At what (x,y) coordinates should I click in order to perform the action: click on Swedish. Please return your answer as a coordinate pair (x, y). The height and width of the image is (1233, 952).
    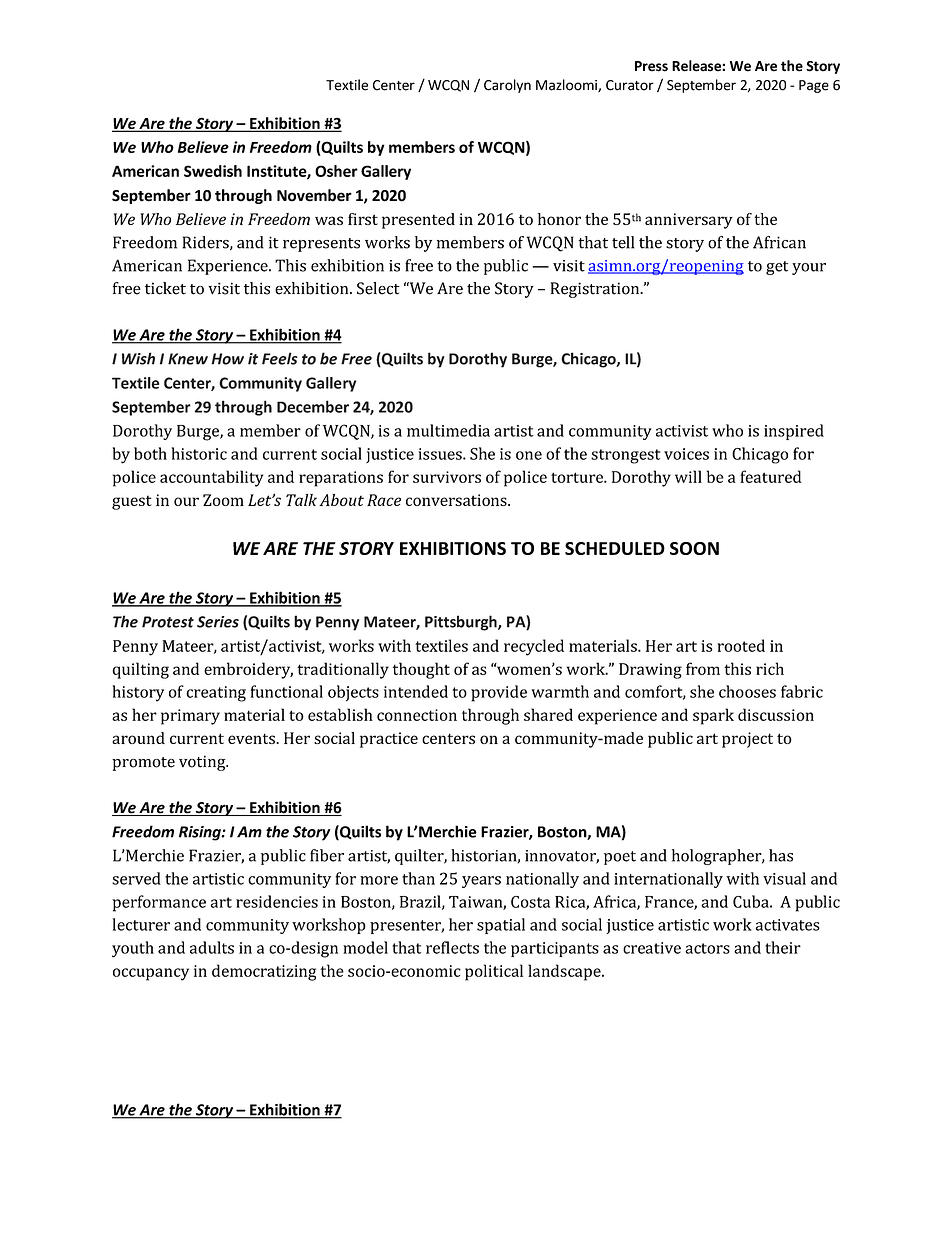
    Looking at the image, I should click on (213, 171).
